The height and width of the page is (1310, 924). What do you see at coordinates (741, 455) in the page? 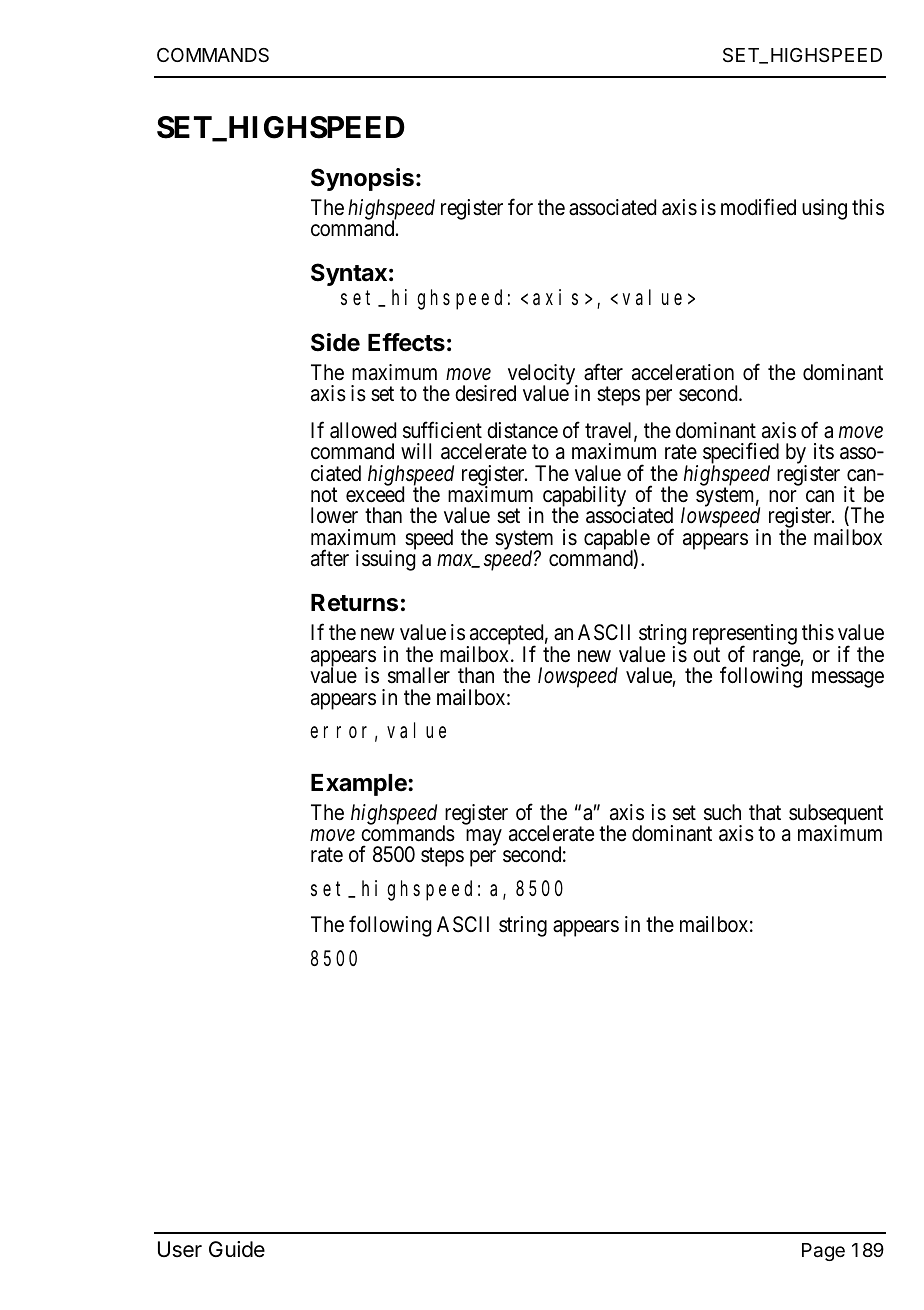
I see `specified` at bounding box center [741, 455].
